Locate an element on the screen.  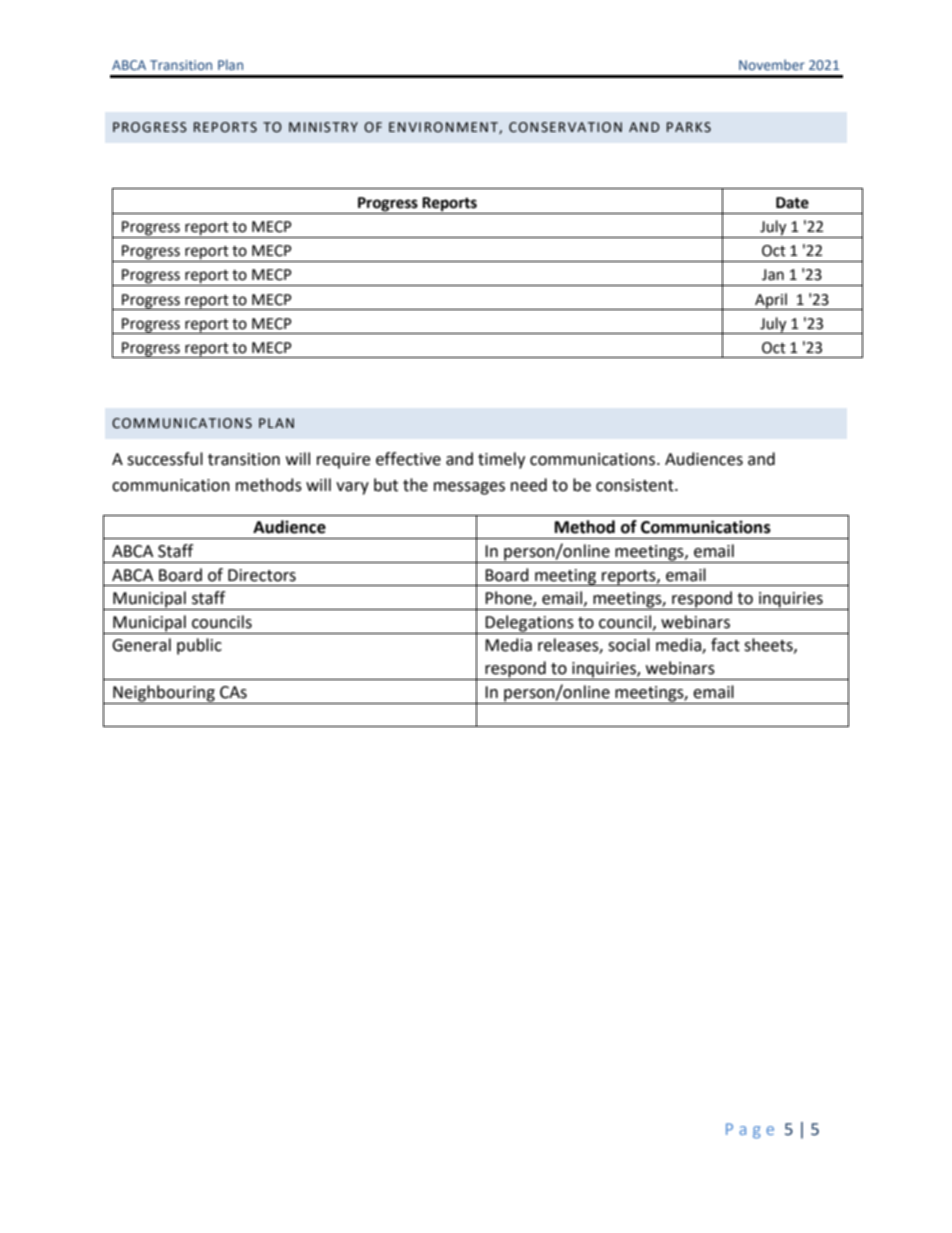
public is located at coordinates (199, 646).
